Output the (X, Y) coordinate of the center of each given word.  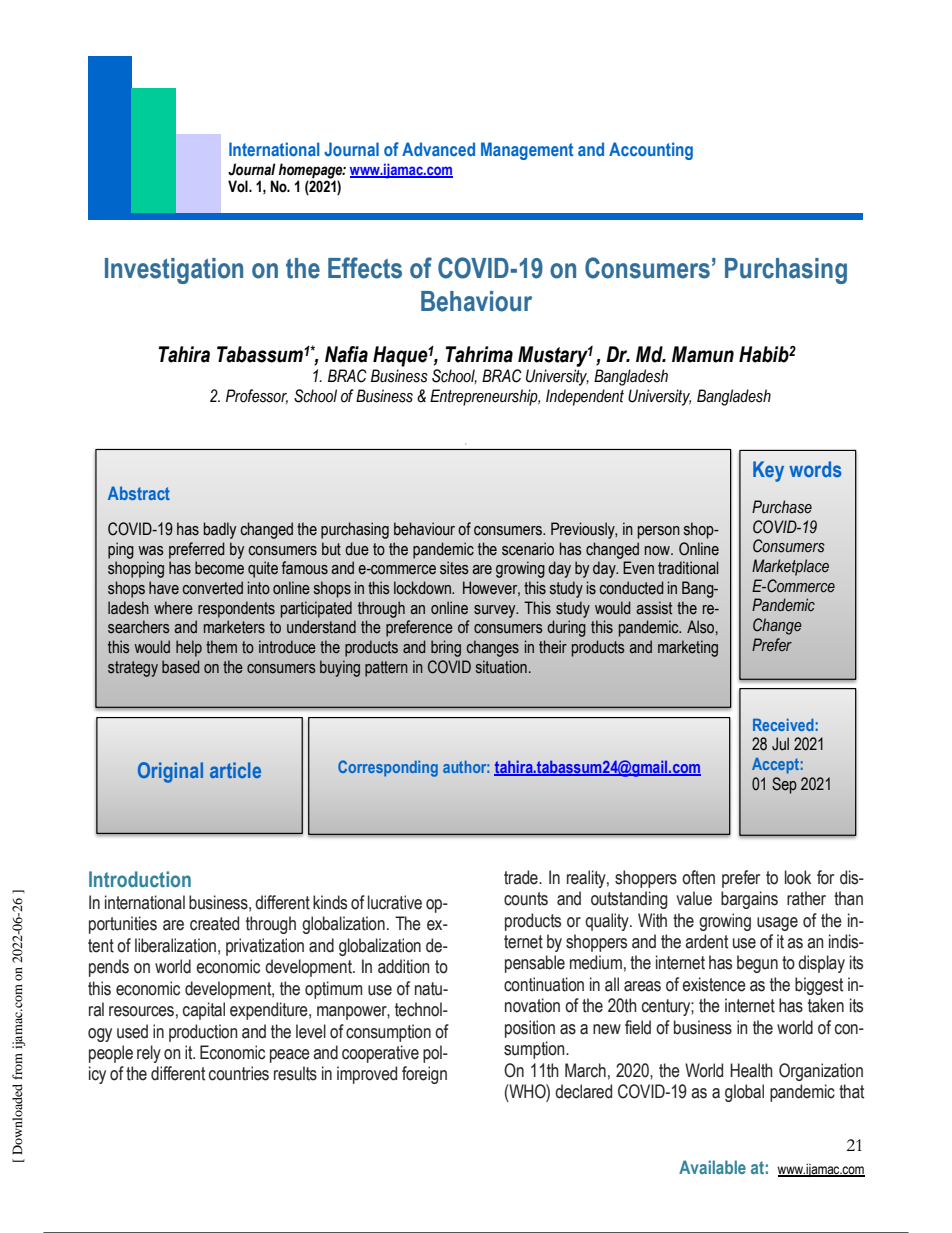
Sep (784, 785)
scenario (528, 549)
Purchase (782, 507)
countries (239, 1073)
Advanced (438, 149)
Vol (239, 186)
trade (522, 877)
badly (219, 530)
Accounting (651, 151)
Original (170, 772)
